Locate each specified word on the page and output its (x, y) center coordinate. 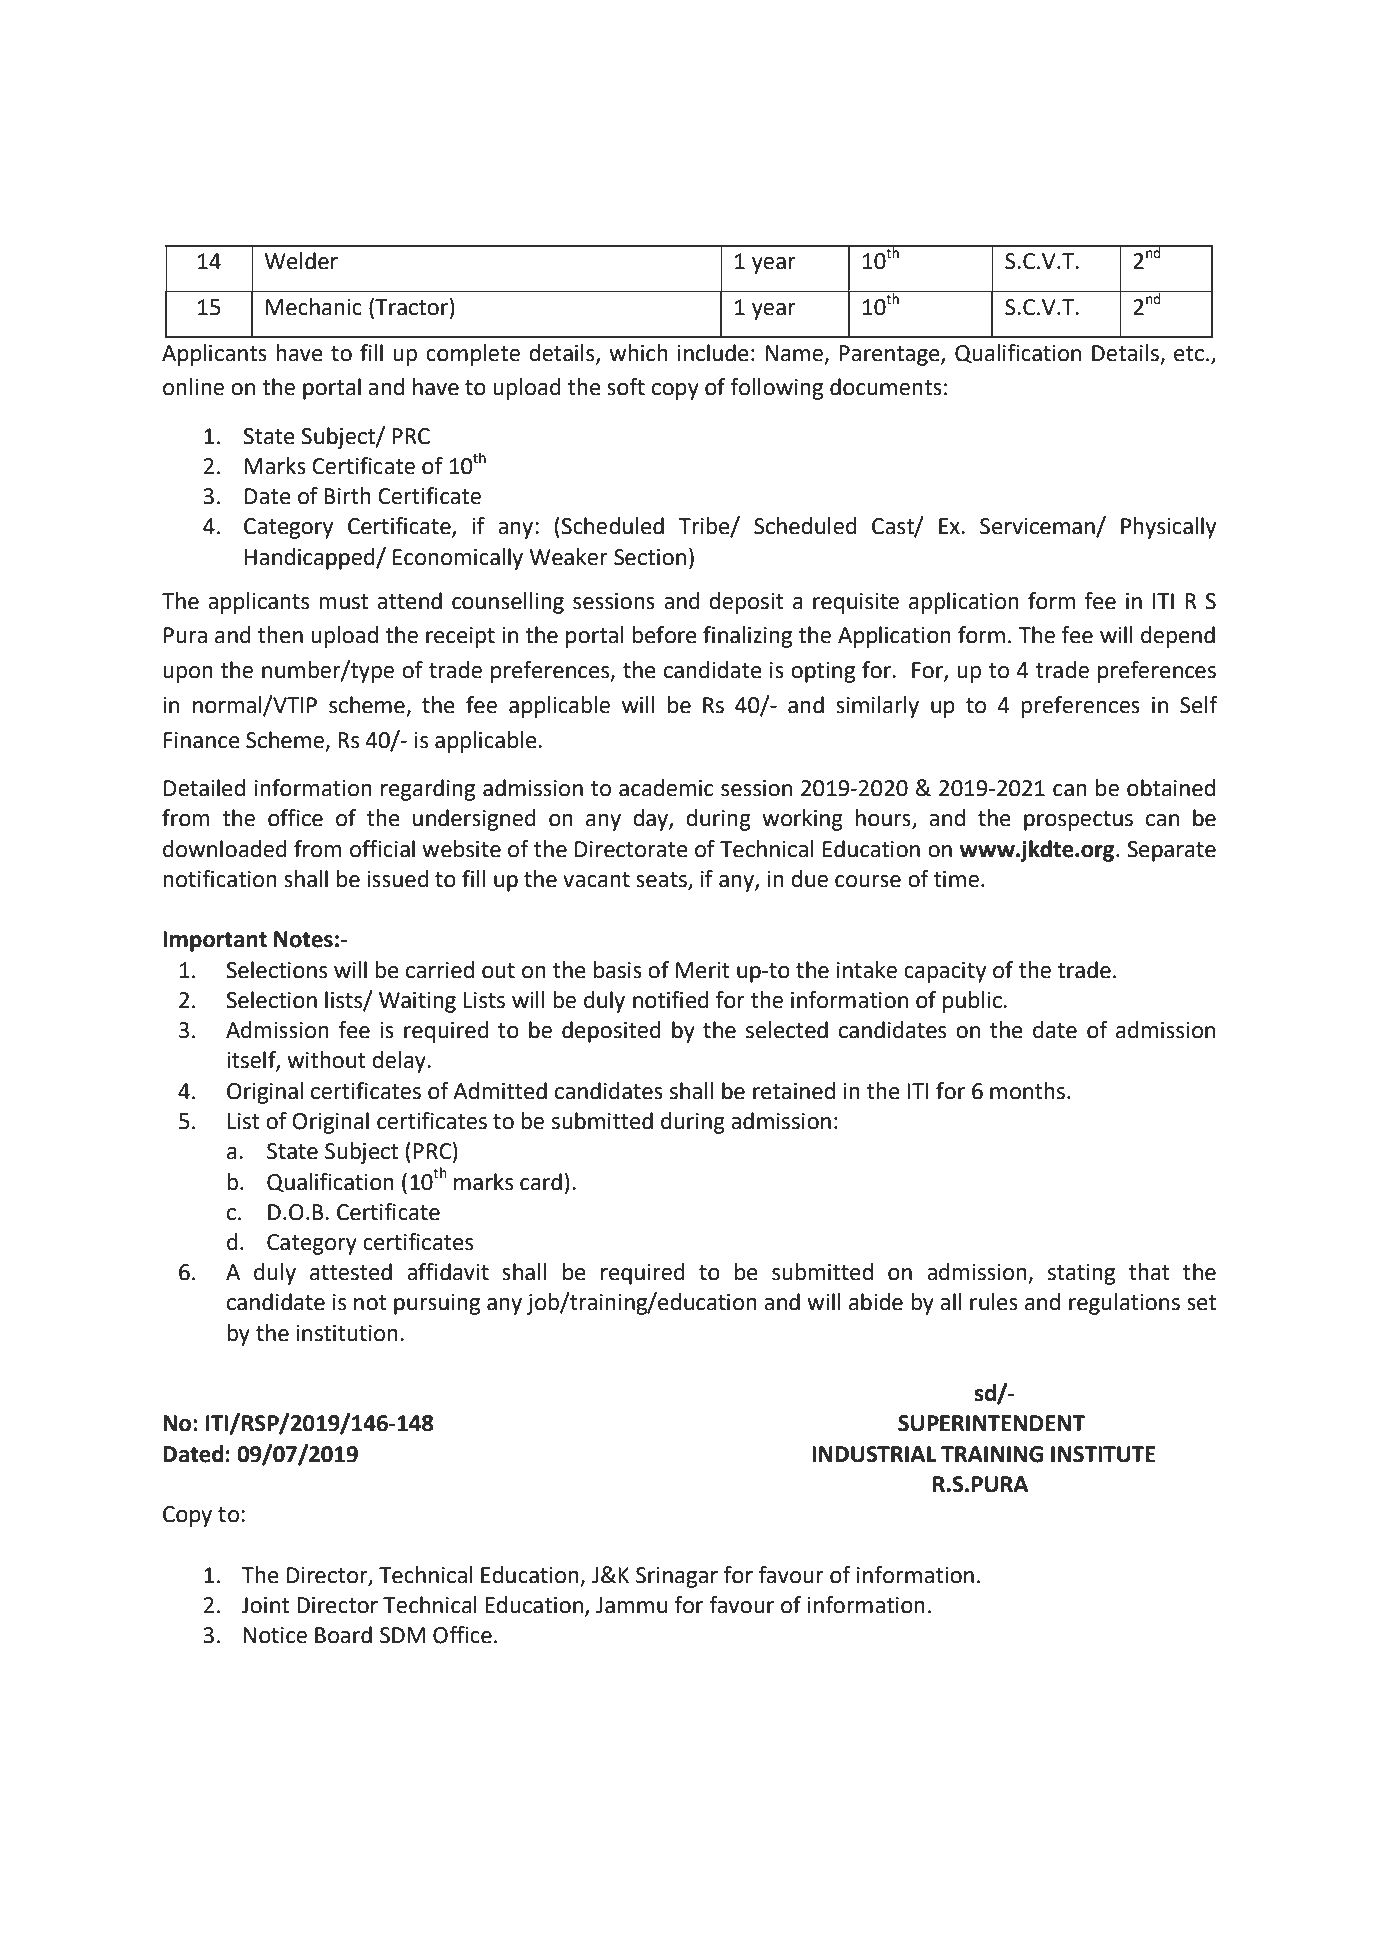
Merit (703, 970)
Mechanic (314, 307)
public (973, 1002)
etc (1189, 354)
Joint (265, 1605)
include (713, 353)
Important (215, 941)
